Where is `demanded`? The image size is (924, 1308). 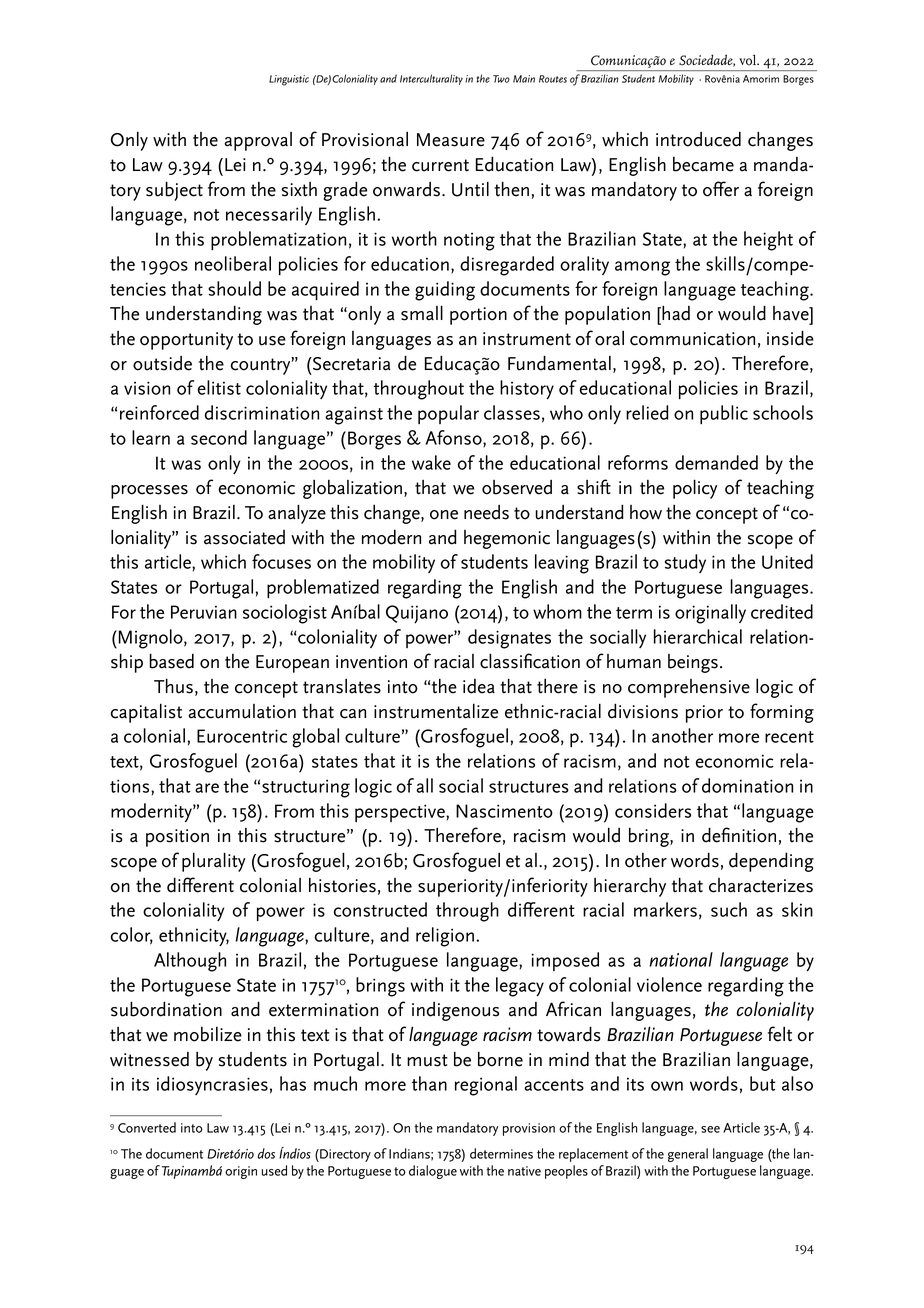 demanded is located at coordinates (716, 462).
